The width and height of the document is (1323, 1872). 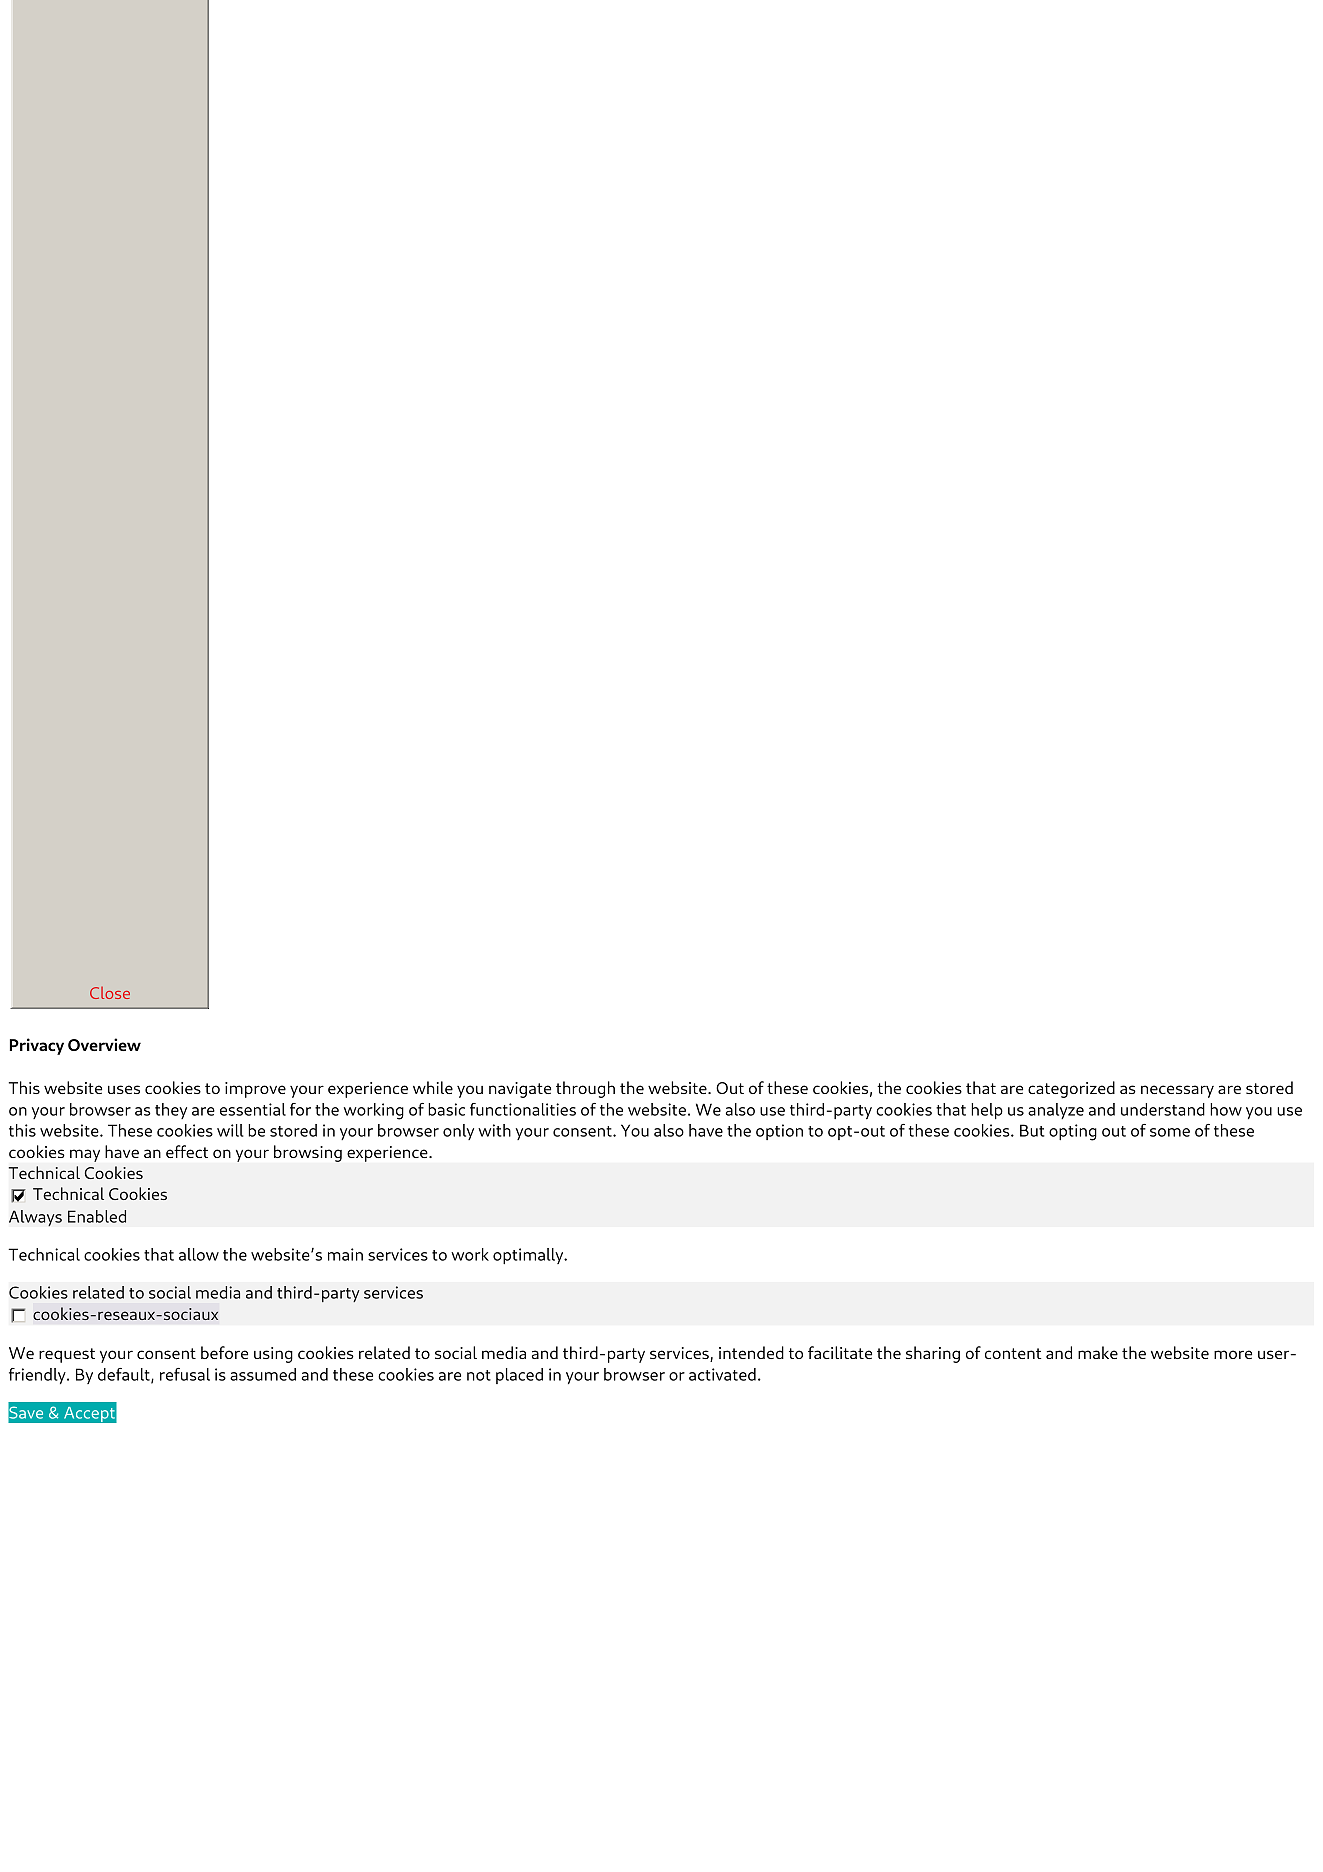 What do you see at coordinates (1098, 1352) in the document?
I see `make` at bounding box center [1098, 1352].
